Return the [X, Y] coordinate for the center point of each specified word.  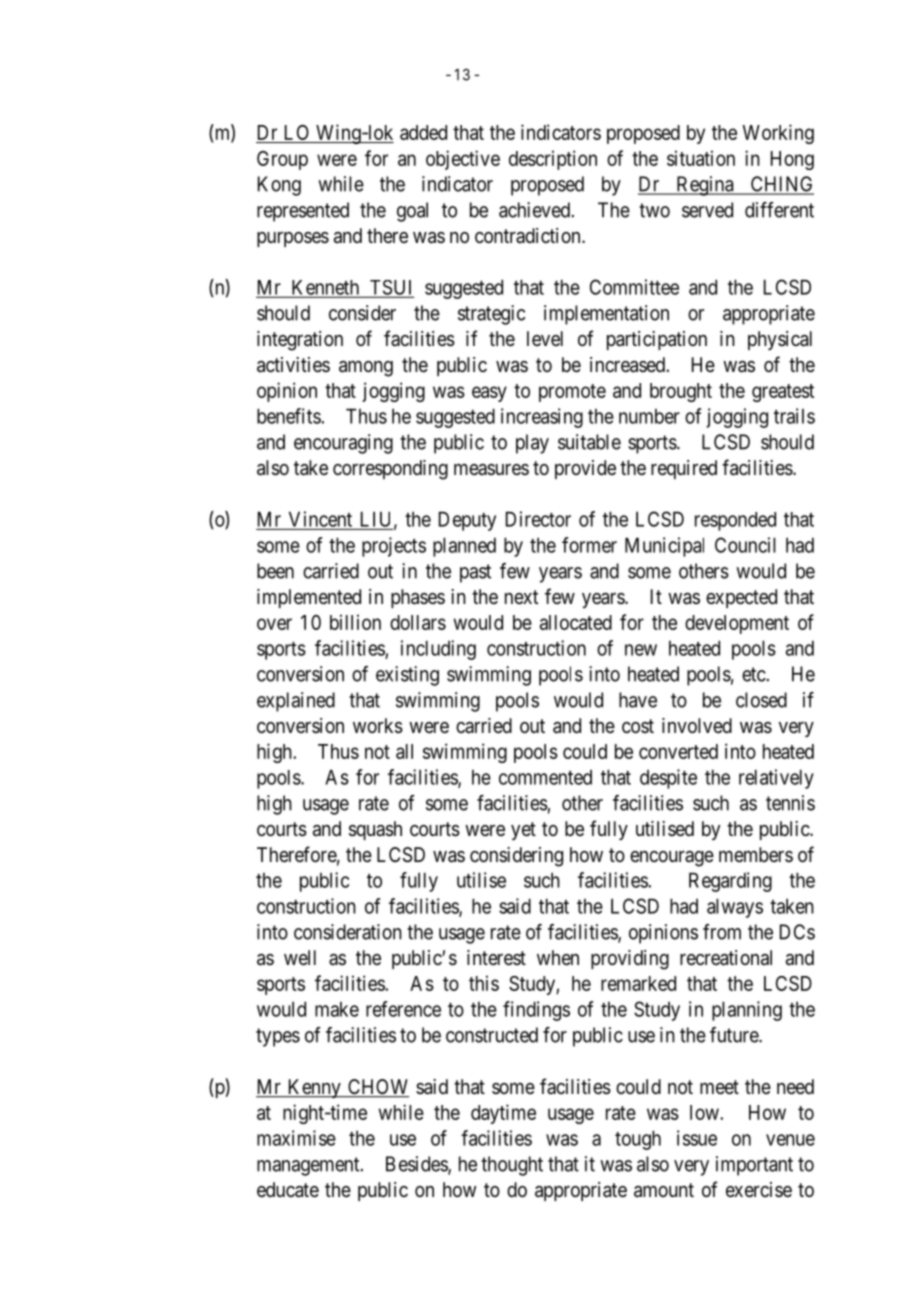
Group [282, 160]
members [756, 854]
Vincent [320, 519]
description [553, 160]
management [309, 1166]
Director [538, 519]
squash [375, 830]
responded [735, 521]
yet [523, 831]
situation [701, 158]
